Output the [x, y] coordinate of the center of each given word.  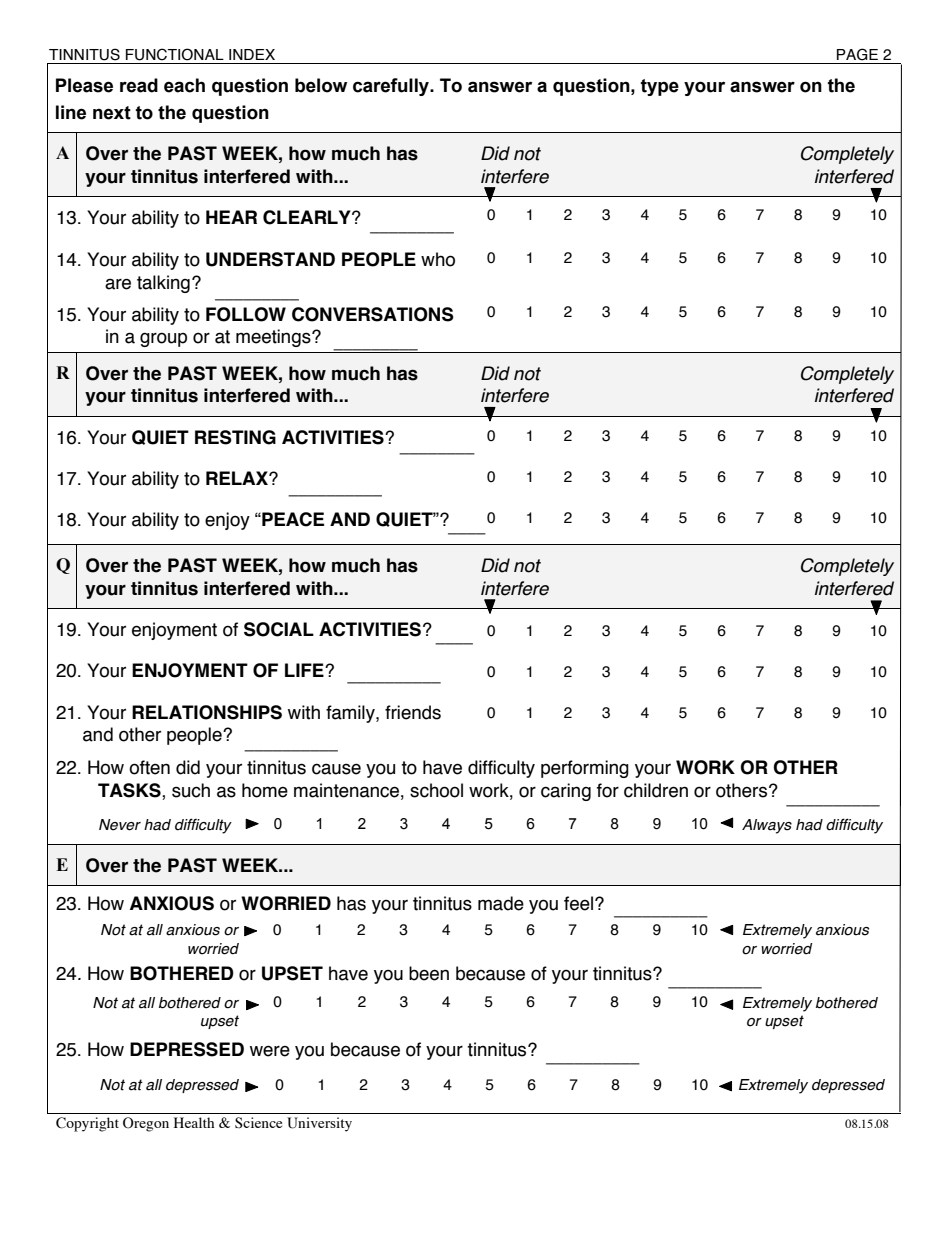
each [184, 85]
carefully [392, 87]
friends [413, 712]
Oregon [146, 1124]
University [319, 1124]
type [660, 87]
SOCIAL [279, 629]
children [656, 790]
